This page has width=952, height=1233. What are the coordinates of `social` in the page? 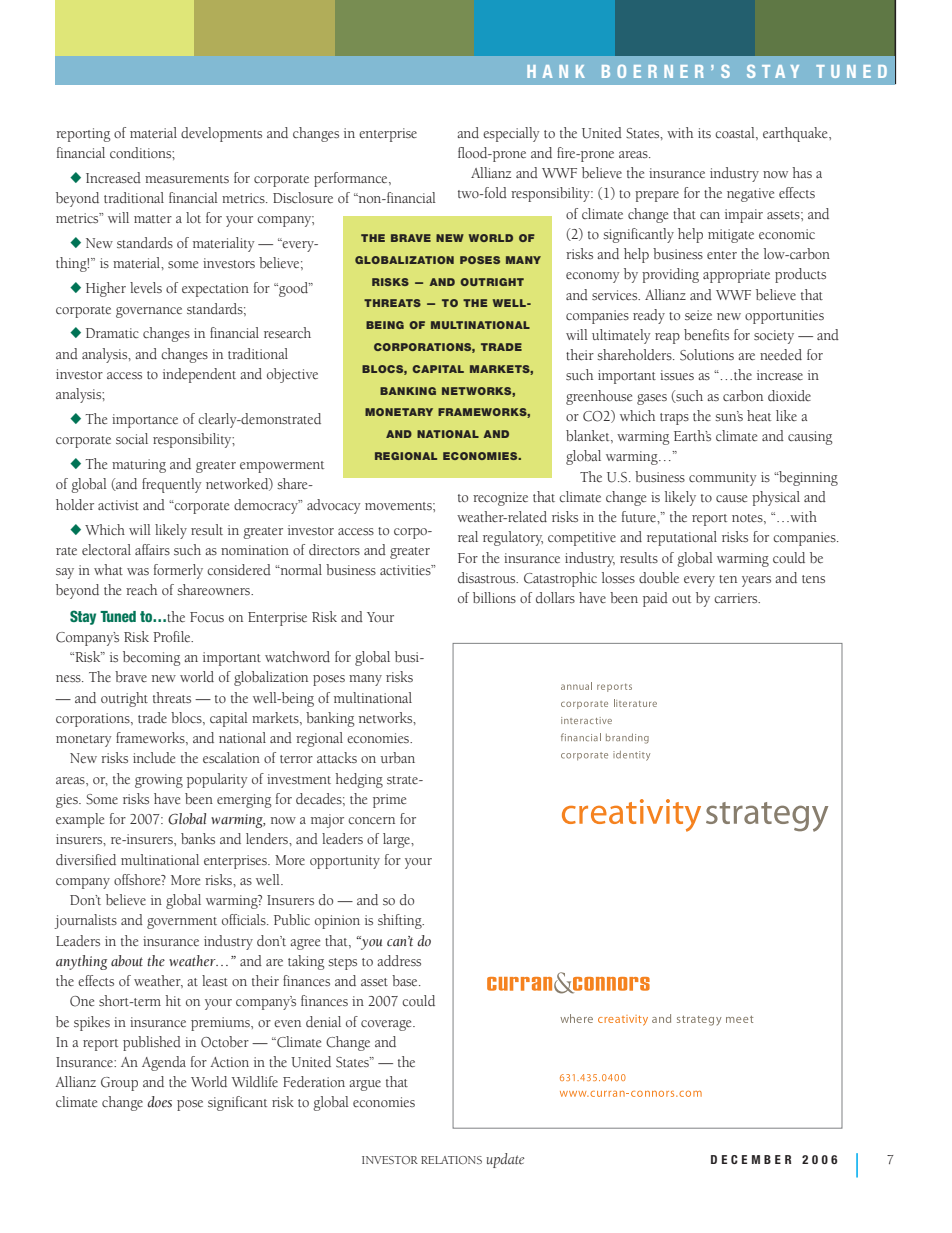 It's located at (132, 439).
